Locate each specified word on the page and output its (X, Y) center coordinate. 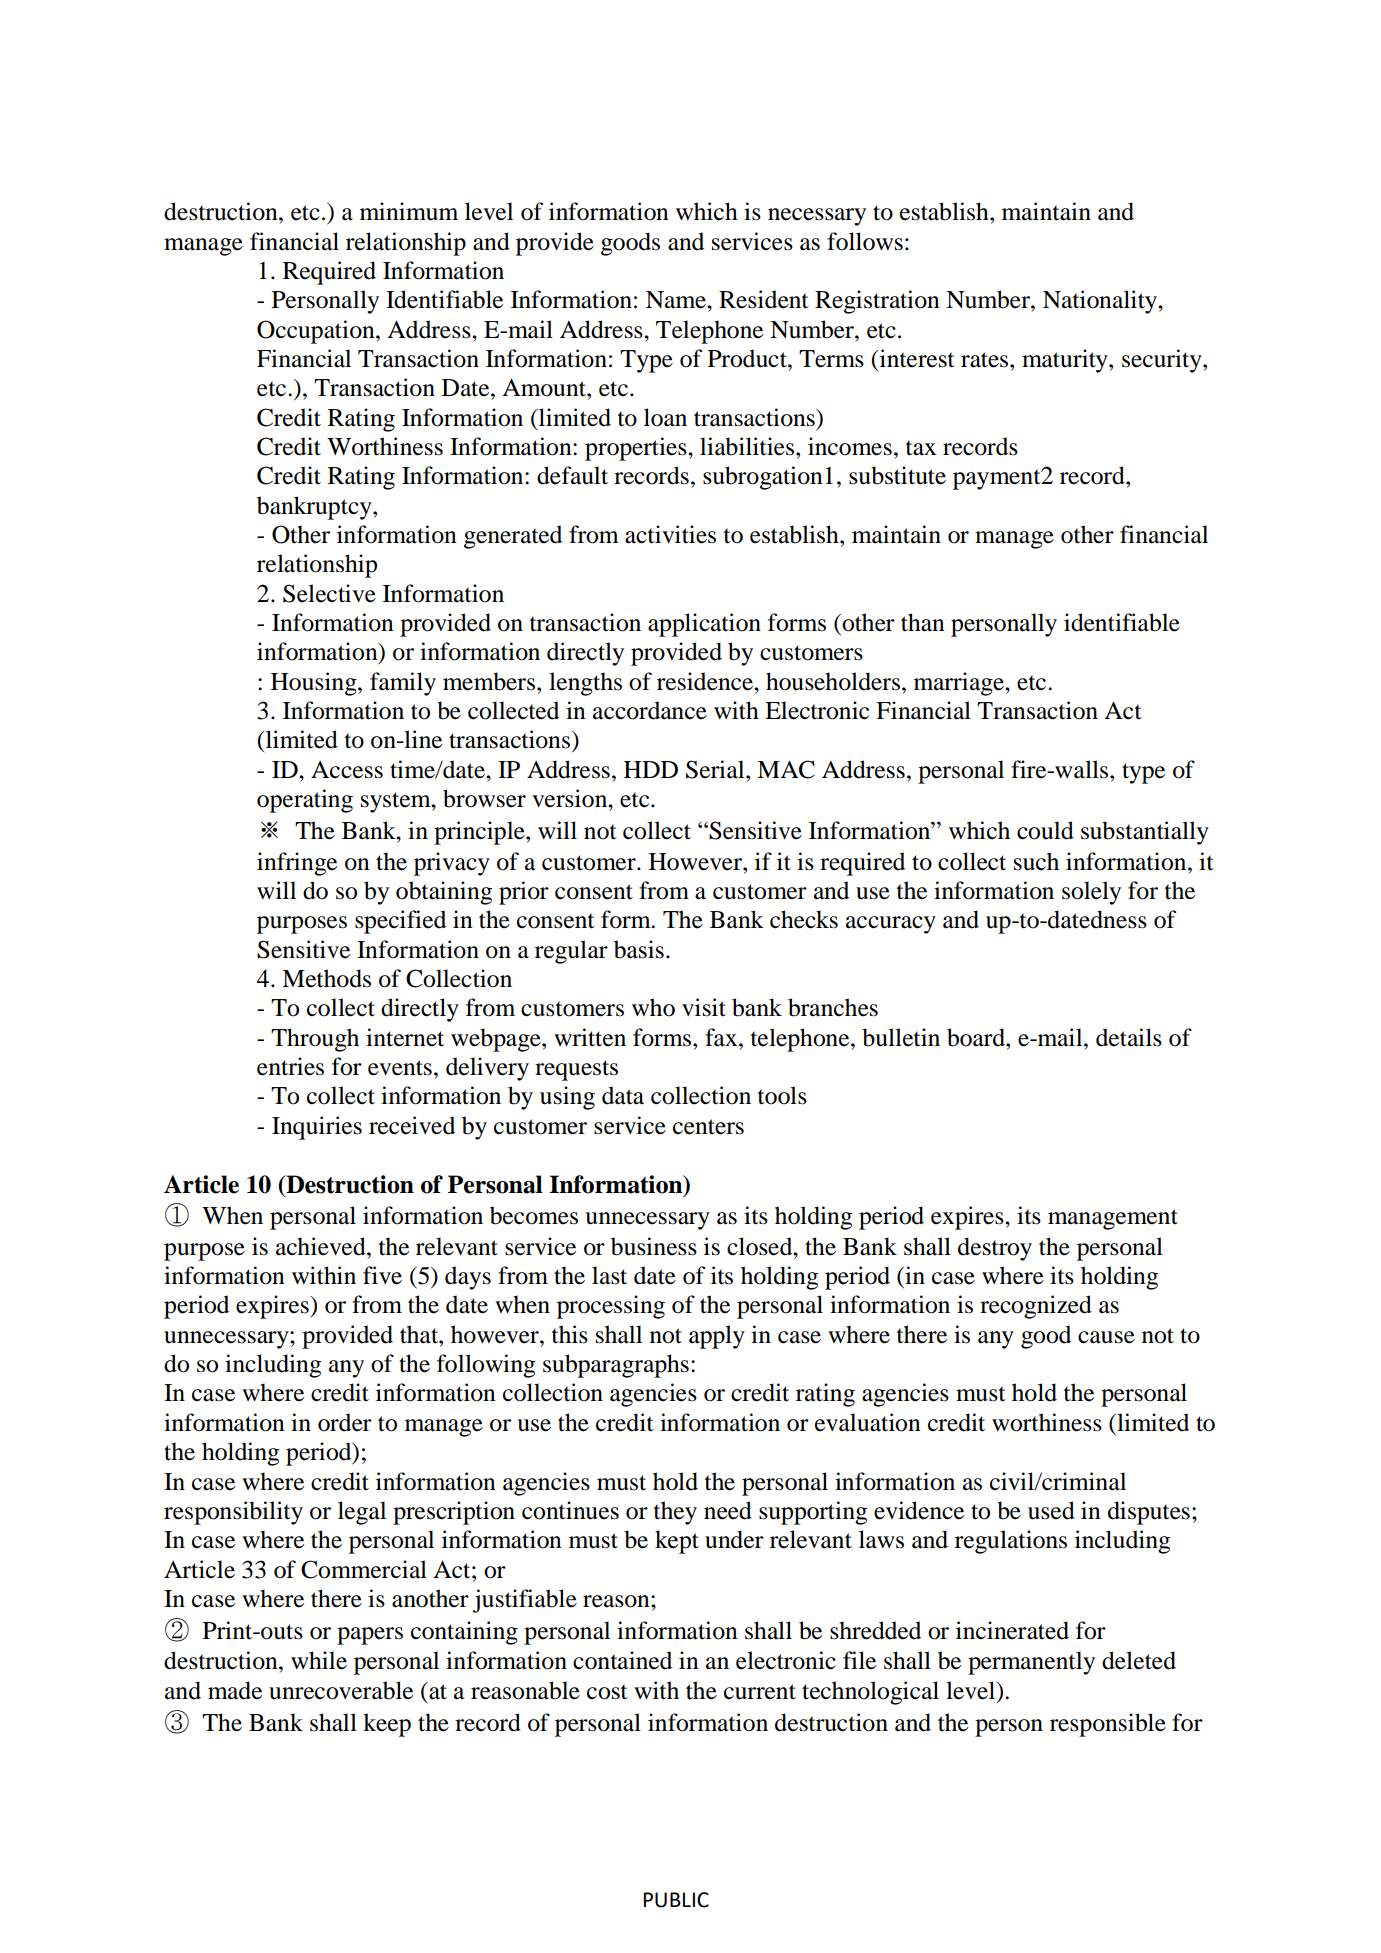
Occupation (317, 332)
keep (387, 1725)
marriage (960, 684)
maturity (1066, 361)
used (1051, 1510)
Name (677, 300)
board (977, 1037)
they (675, 1513)
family (403, 684)
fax (722, 1037)
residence (706, 681)
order (345, 1422)
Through (315, 1040)
